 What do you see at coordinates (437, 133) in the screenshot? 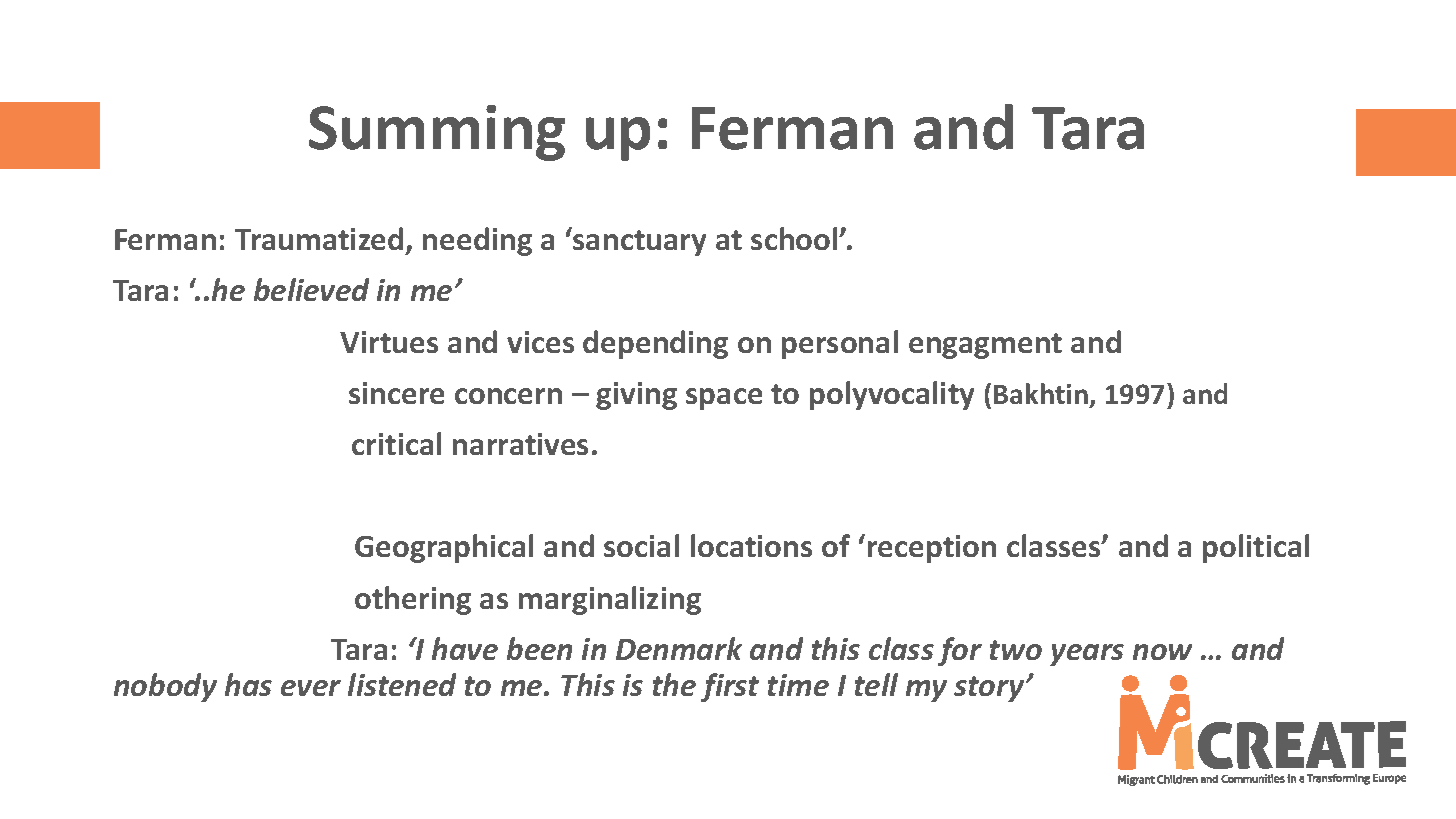
I see `Summing` at bounding box center [437, 133].
